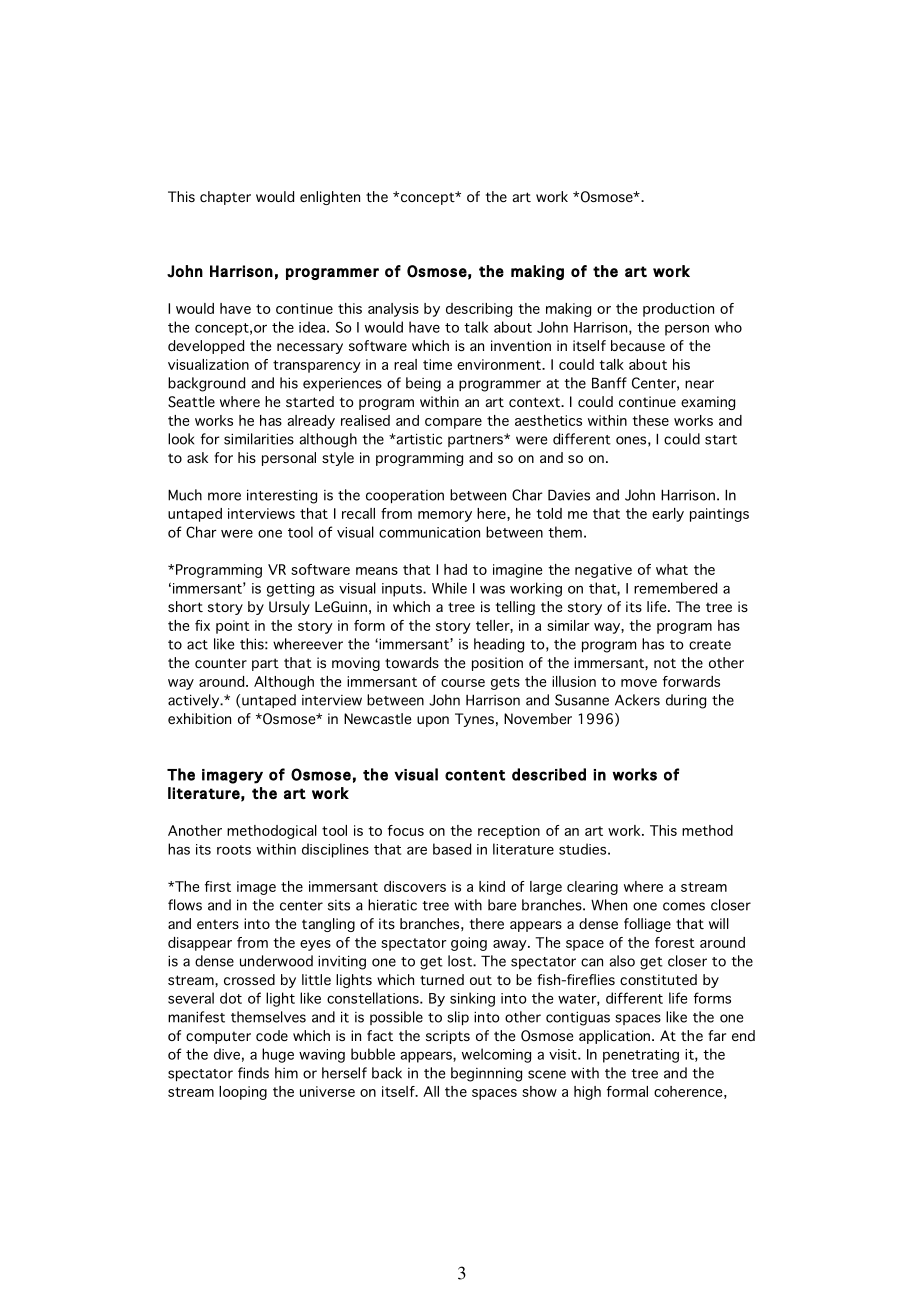 The image size is (924, 1308). What do you see at coordinates (678, 310) in the image?
I see `production` at bounding box center [678, 310].
